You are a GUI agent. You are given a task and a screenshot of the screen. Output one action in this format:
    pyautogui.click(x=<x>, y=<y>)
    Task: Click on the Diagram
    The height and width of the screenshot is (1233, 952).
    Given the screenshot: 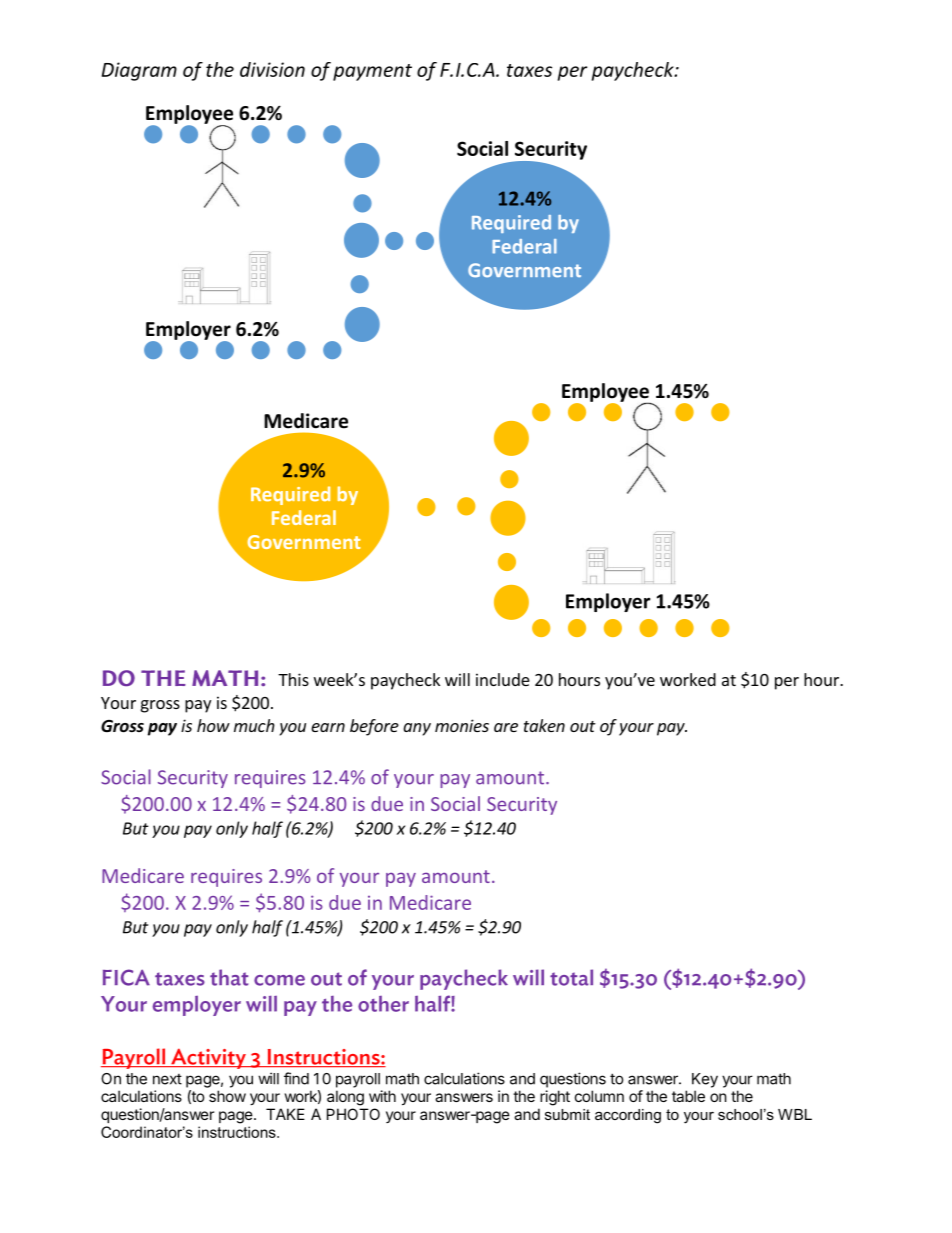 What is the action you would take?
    pyautogui.click(x=139, y=71)
